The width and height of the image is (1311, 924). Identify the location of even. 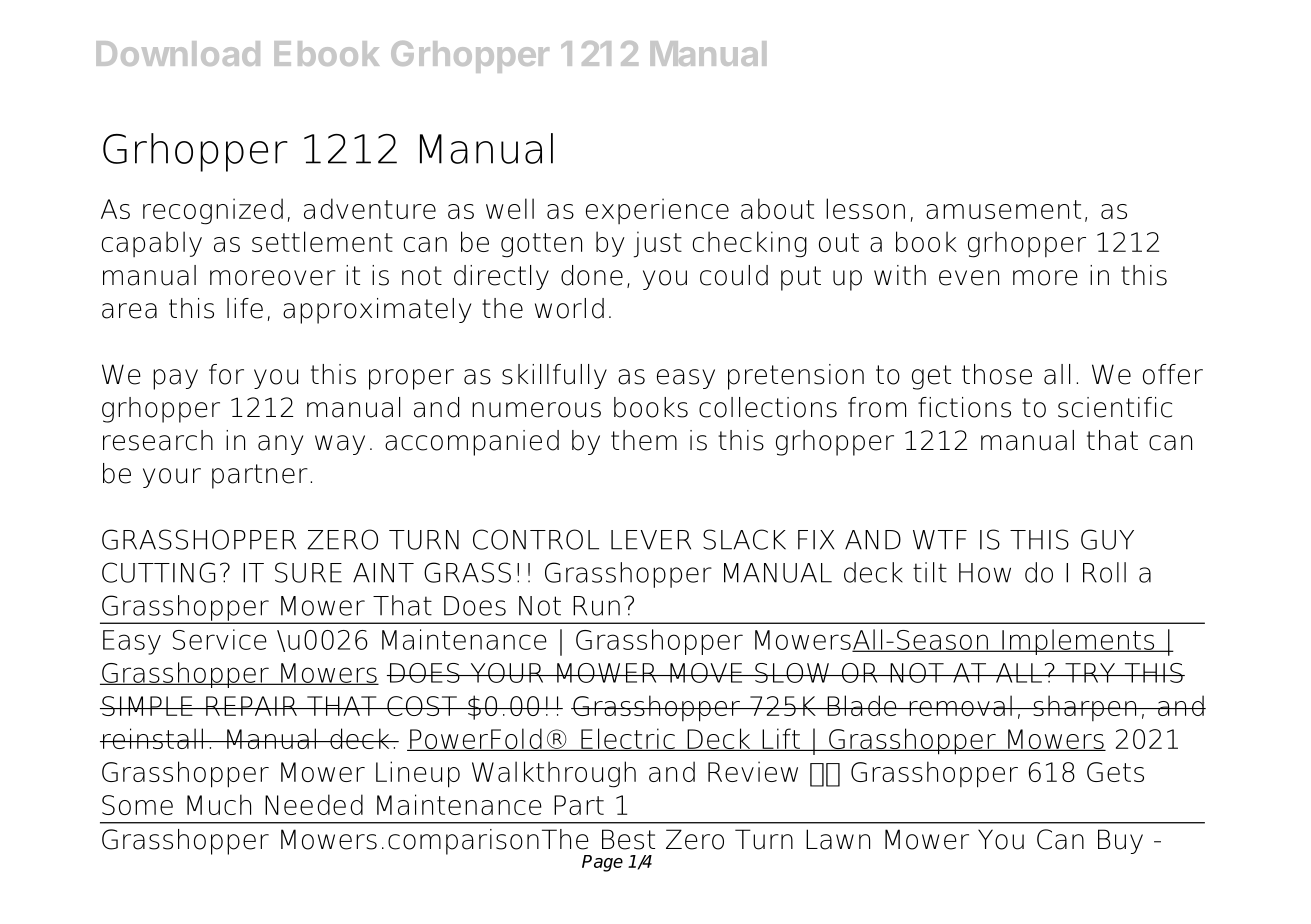
(969, 278).
